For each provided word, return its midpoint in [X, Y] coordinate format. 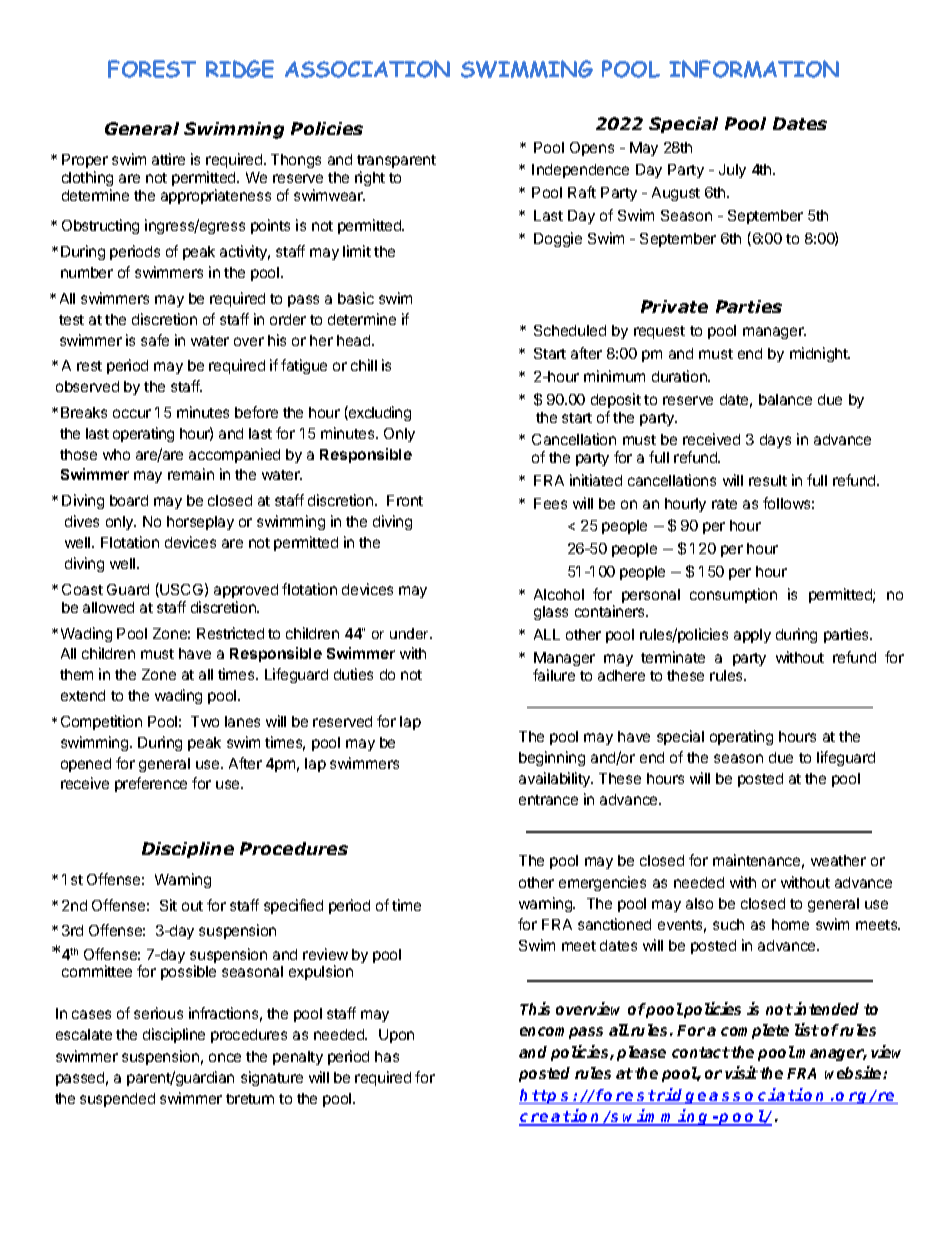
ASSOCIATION [367, 69]
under [411, 633]
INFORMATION [754, 69]
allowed [108, 607]
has [387, 1056]
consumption [733, 595]
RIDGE [240, 69]
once [225, 1057]
